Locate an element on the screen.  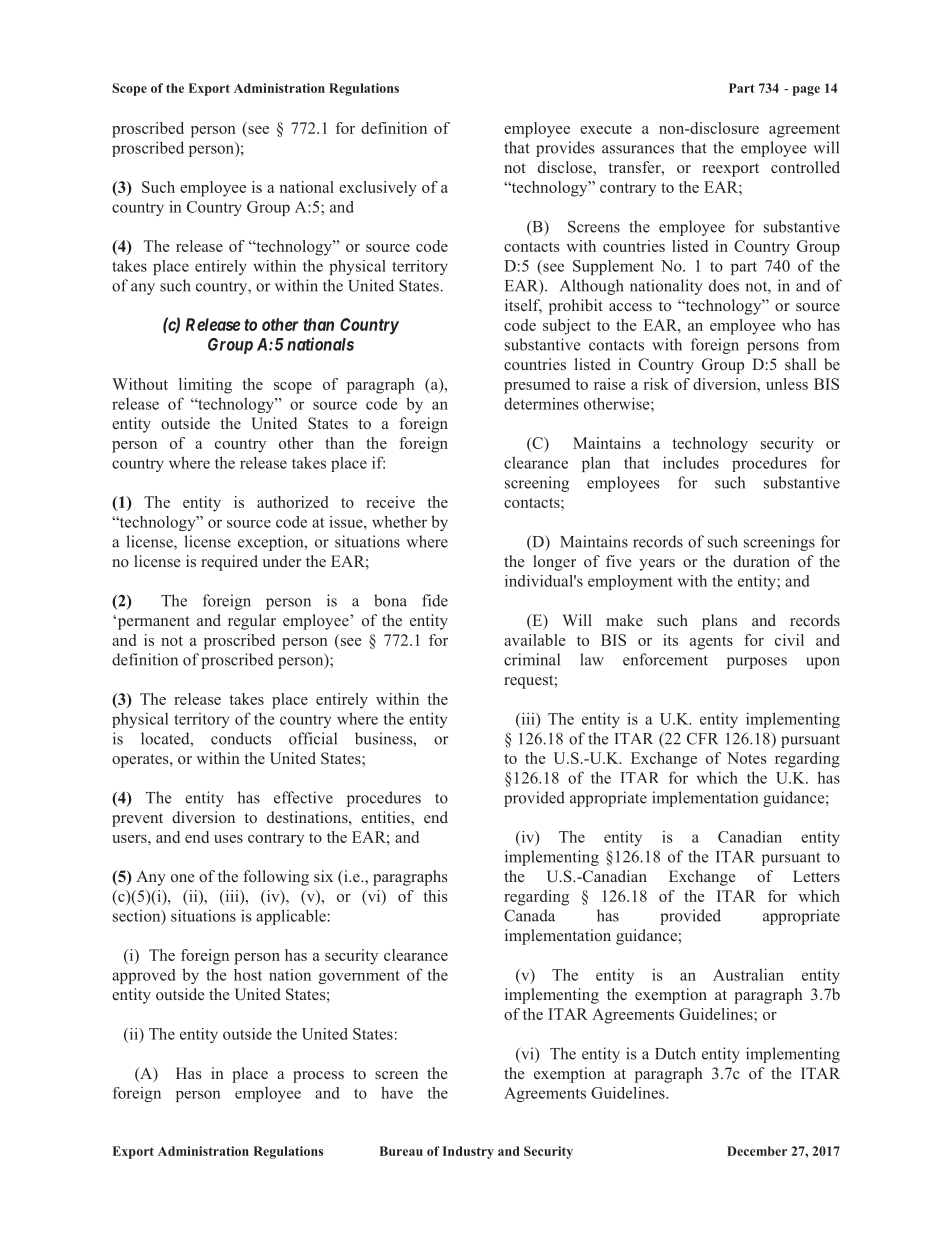
presumed is located at coordinates (537, 386).
